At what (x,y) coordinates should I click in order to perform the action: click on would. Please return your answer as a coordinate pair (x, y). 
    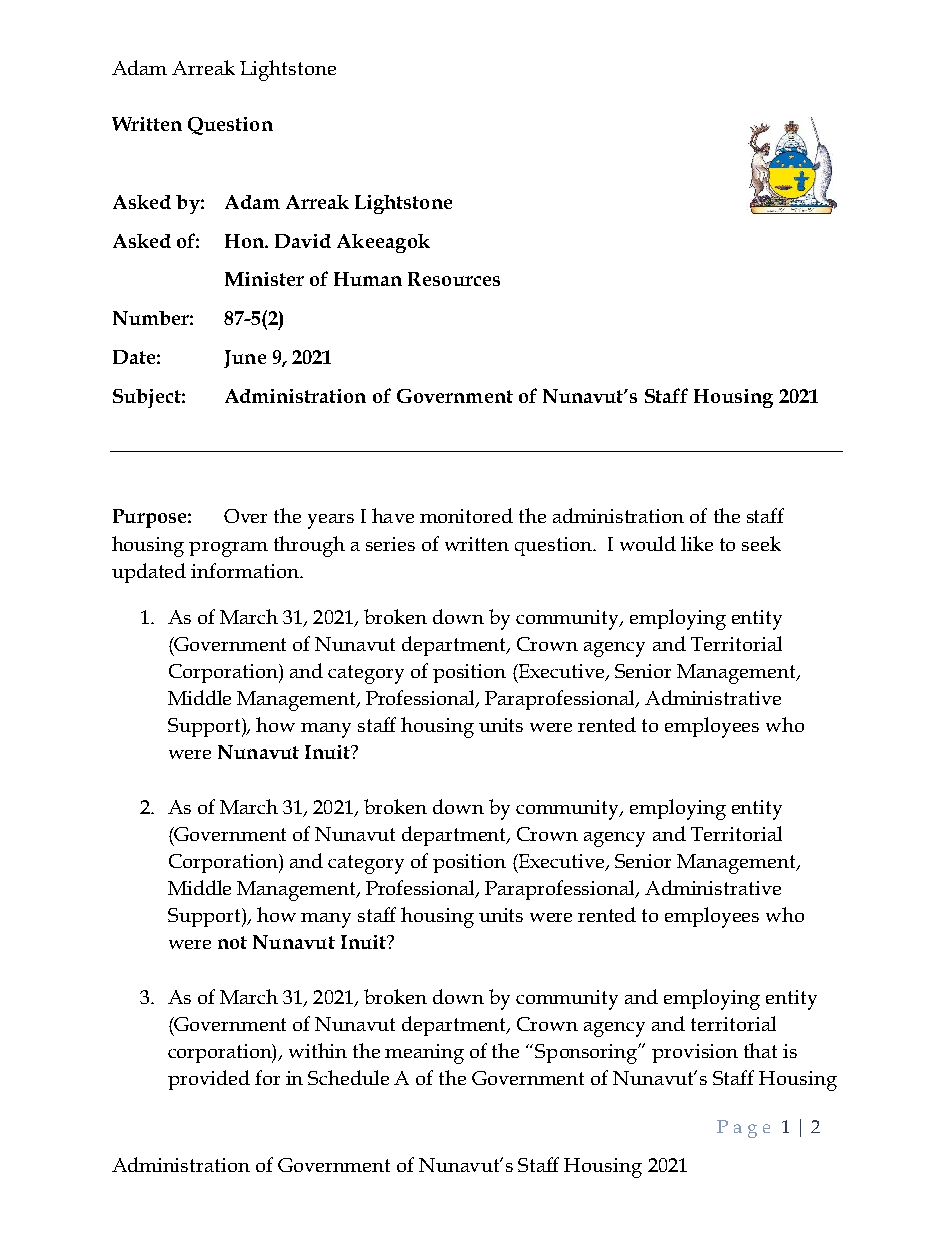
    Looking at the image, I should click on (648, 543).
